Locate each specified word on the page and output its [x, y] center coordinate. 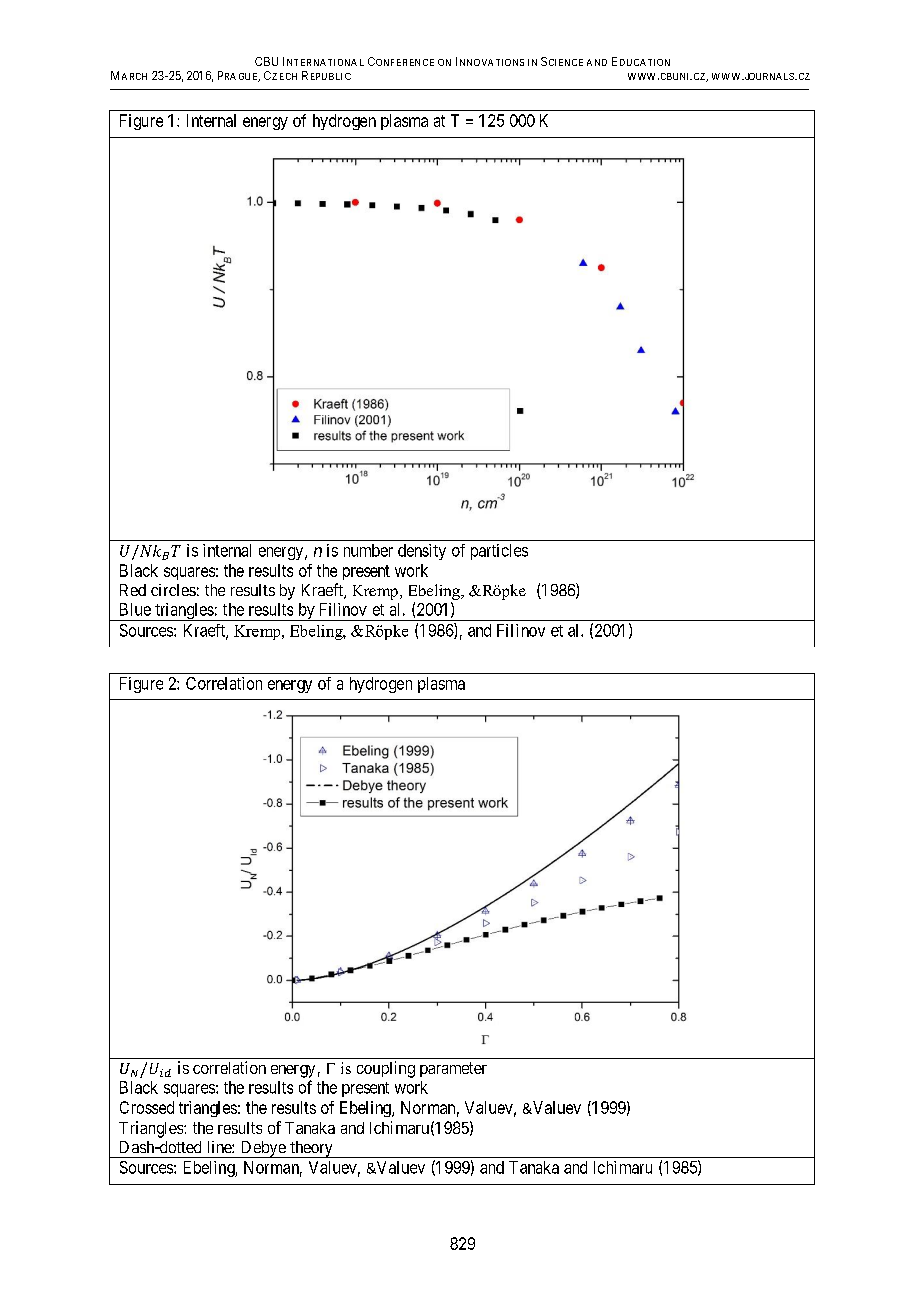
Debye [263, 1149]
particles [499, 552]
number [368, 550]
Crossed [147, 1107]
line [220, 1147]
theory [311, 1149]
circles [173, 590]
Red [133, 590]
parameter [453, 1069]
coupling [386, 1069]
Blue [135, 609]
